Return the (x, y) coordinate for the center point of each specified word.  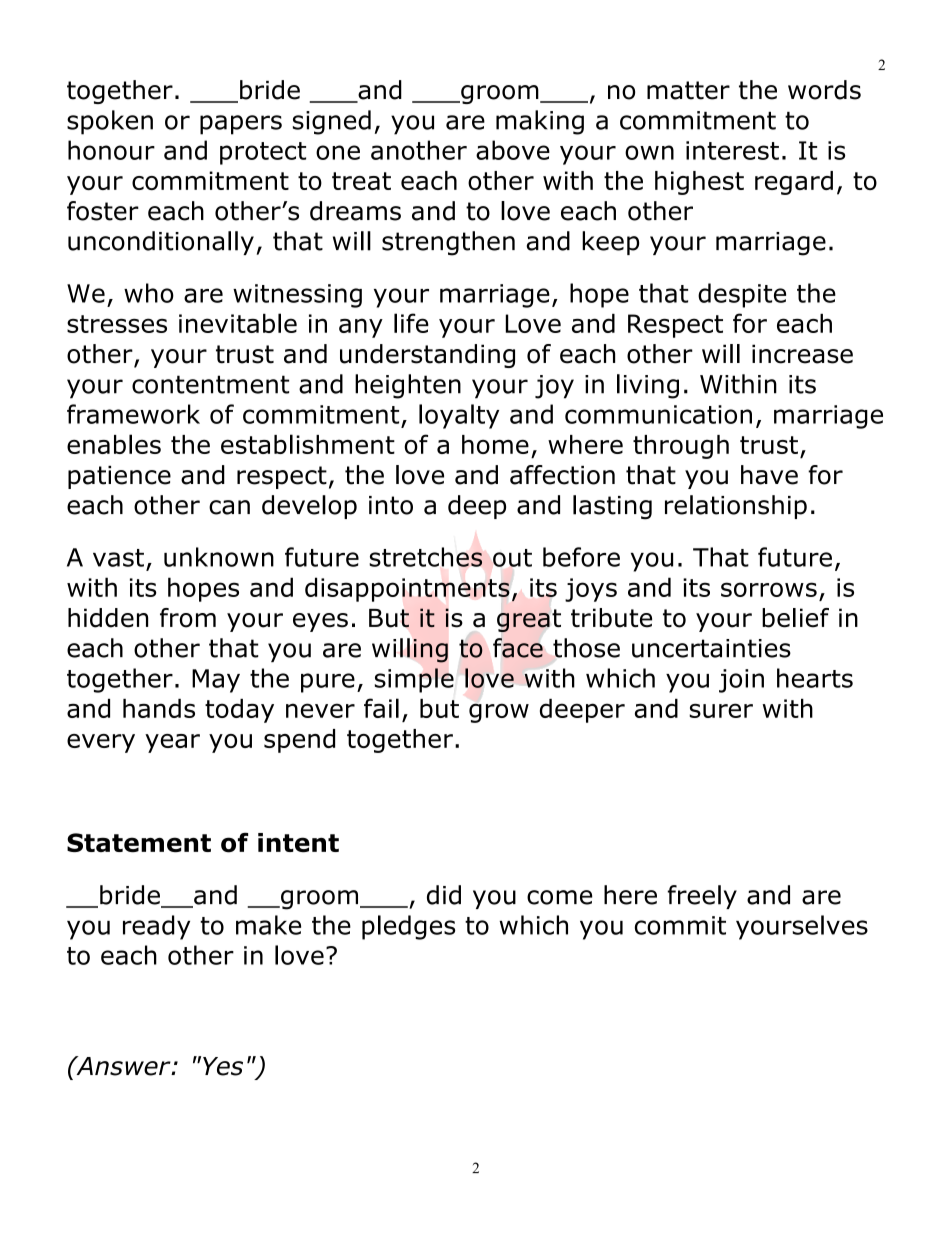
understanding (427, 356)
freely (702, 897)
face (518, 648)
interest (732, 150)
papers (241, 125)
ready (156, 927)
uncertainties (711, 648)
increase (802, 354)
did (444, 895)
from (188, 618)
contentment (210, 384)
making (540, 122)
